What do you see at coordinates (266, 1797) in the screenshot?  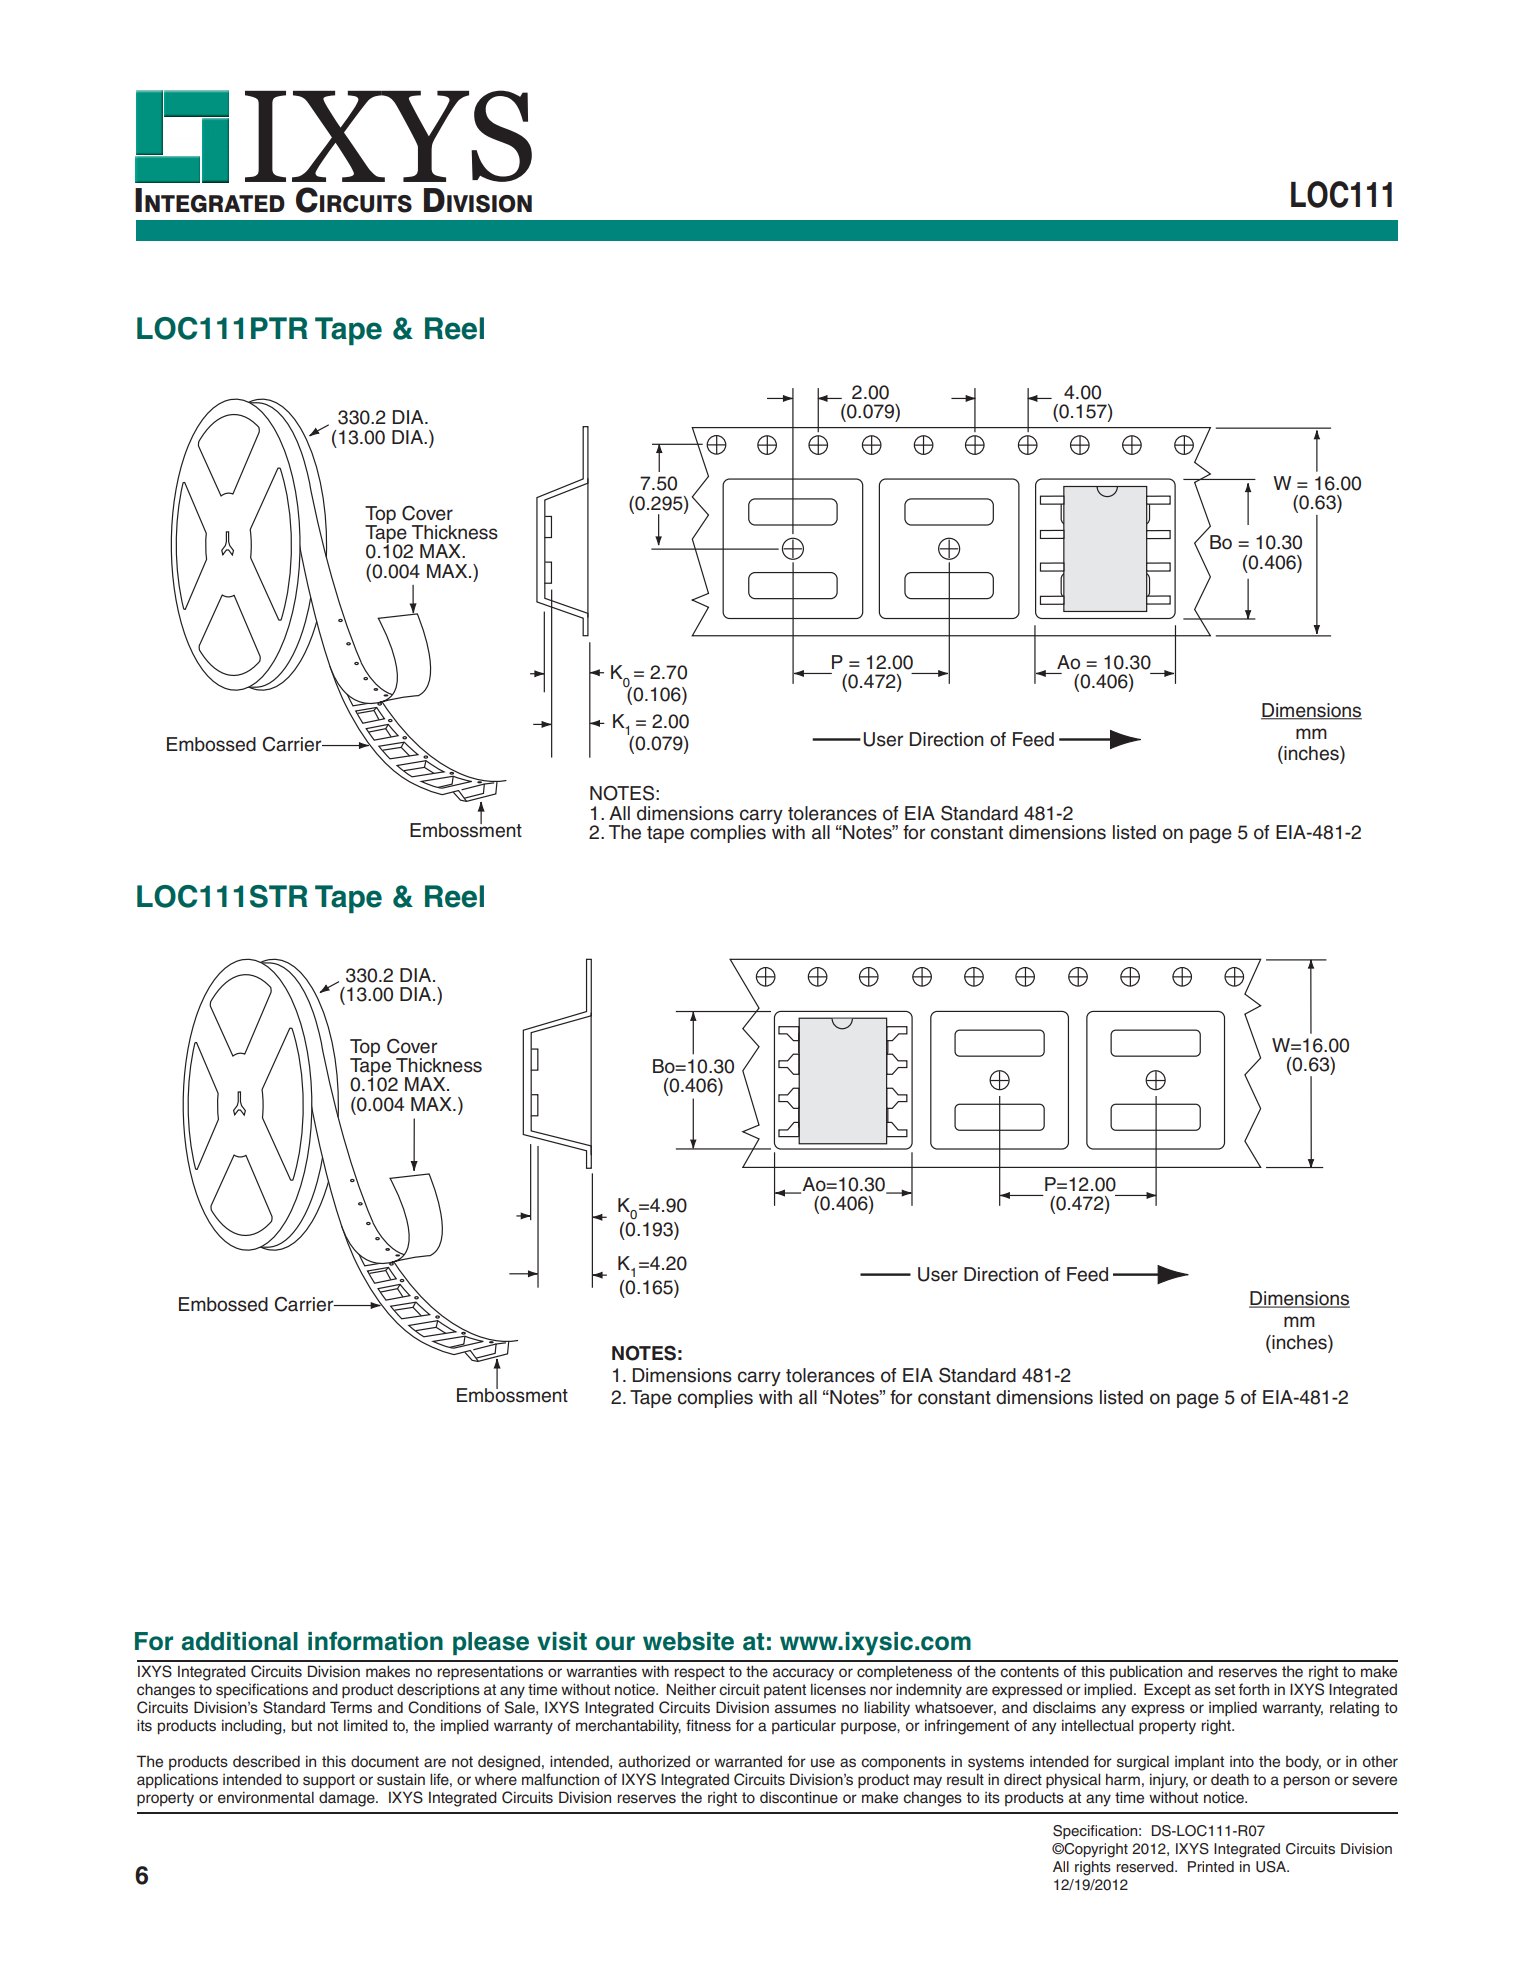 I see `environmental` at bounding box center [266, 1797].
